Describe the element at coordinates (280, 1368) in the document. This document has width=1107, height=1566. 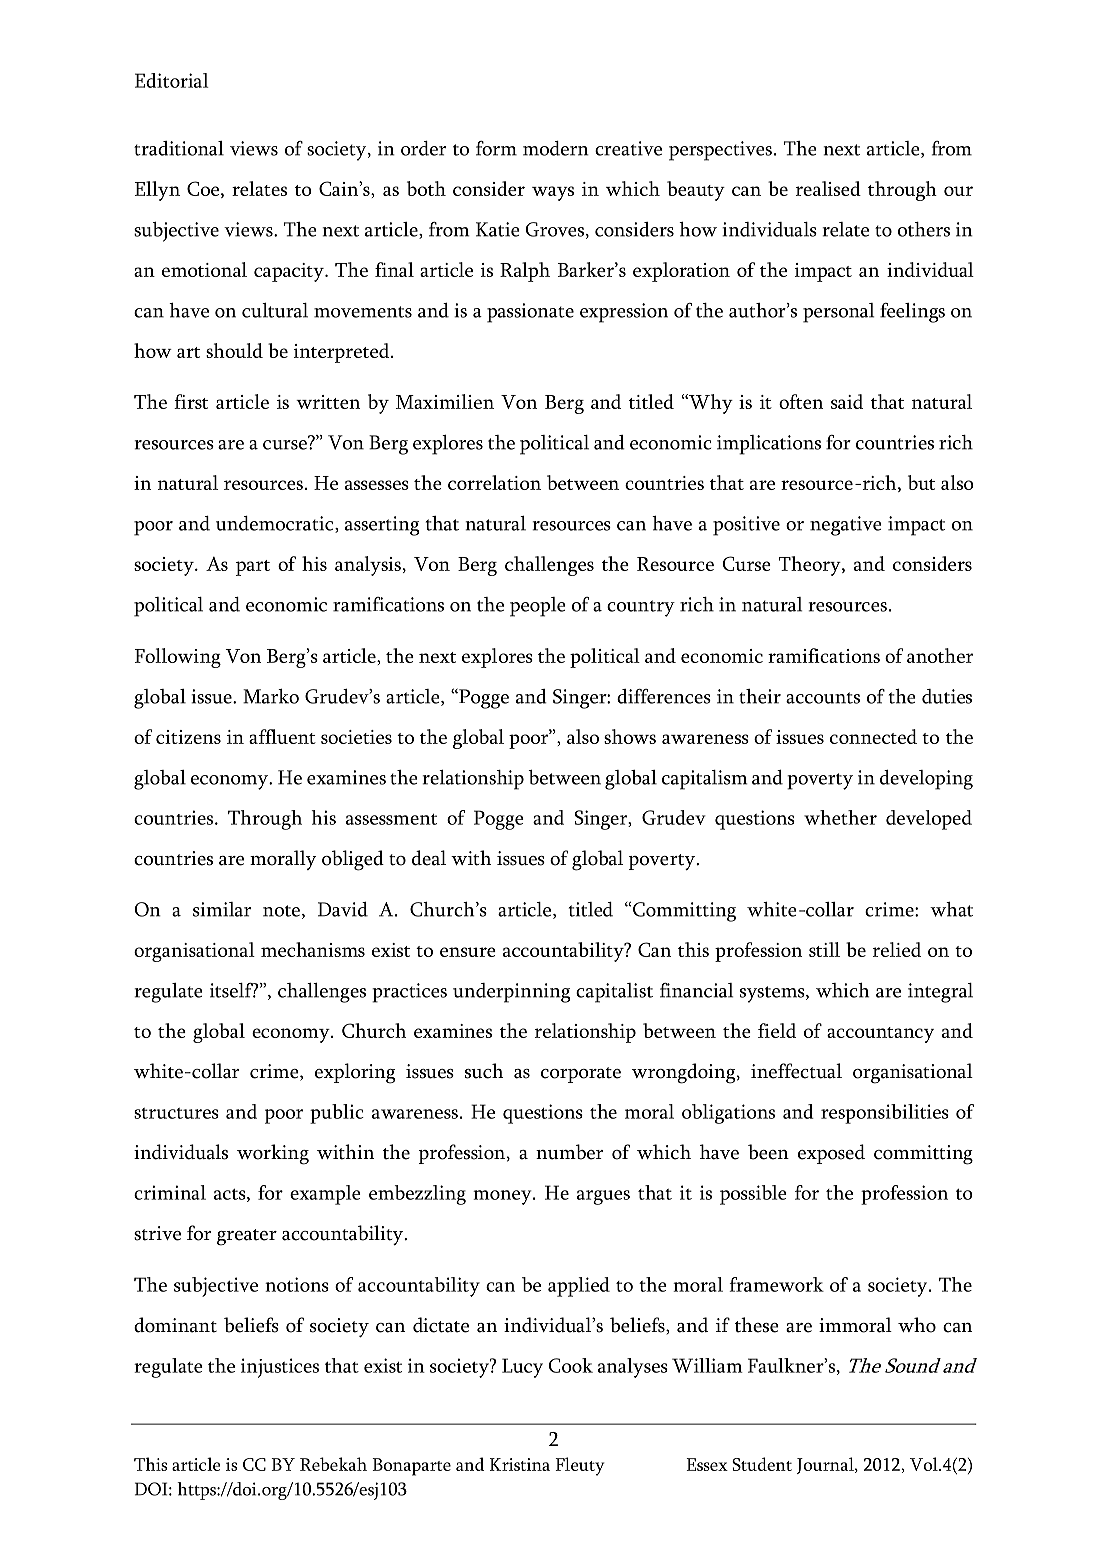
I see `injustices` at that location.
